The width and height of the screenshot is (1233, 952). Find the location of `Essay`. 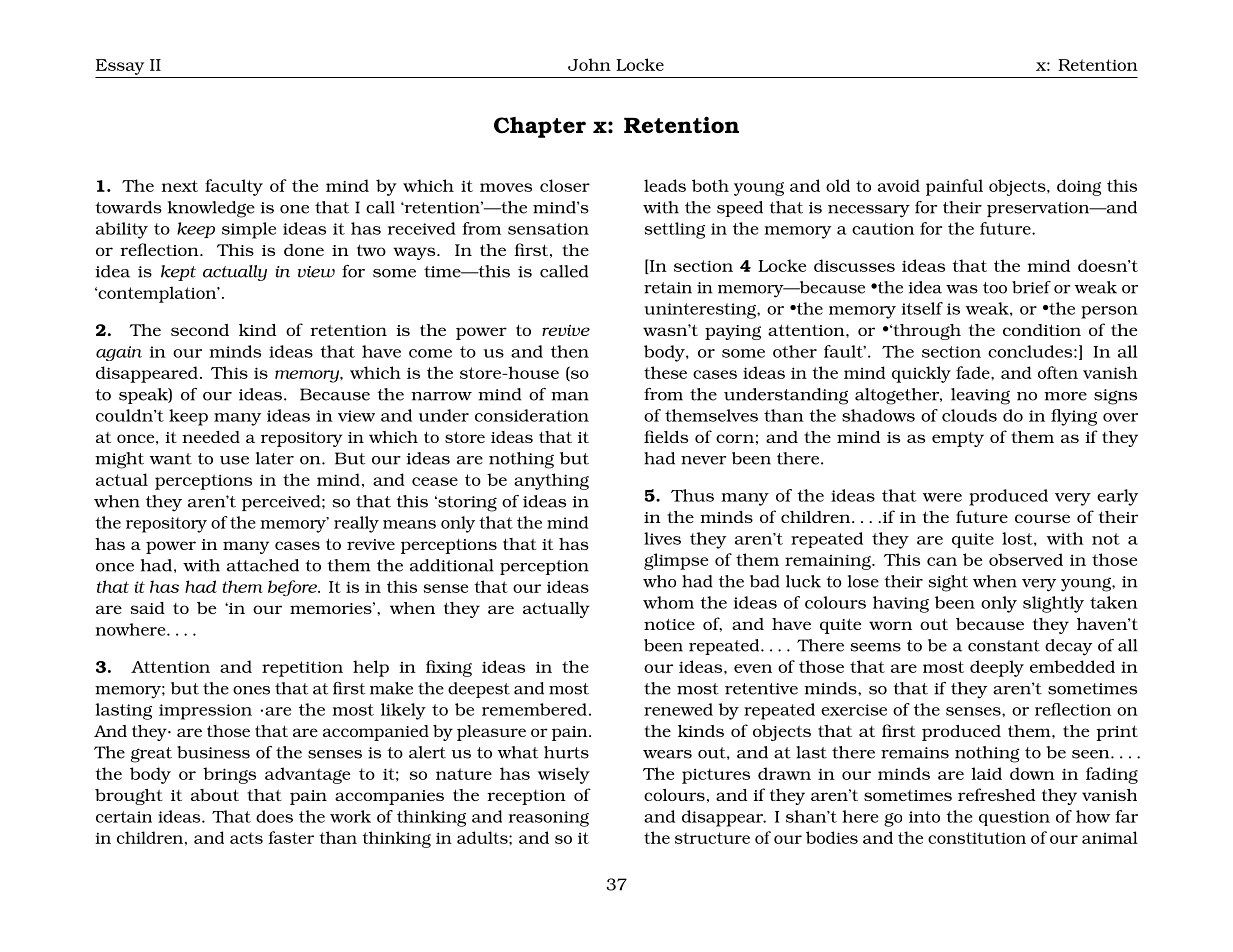

Essay is located at coordinates (120, 67).
